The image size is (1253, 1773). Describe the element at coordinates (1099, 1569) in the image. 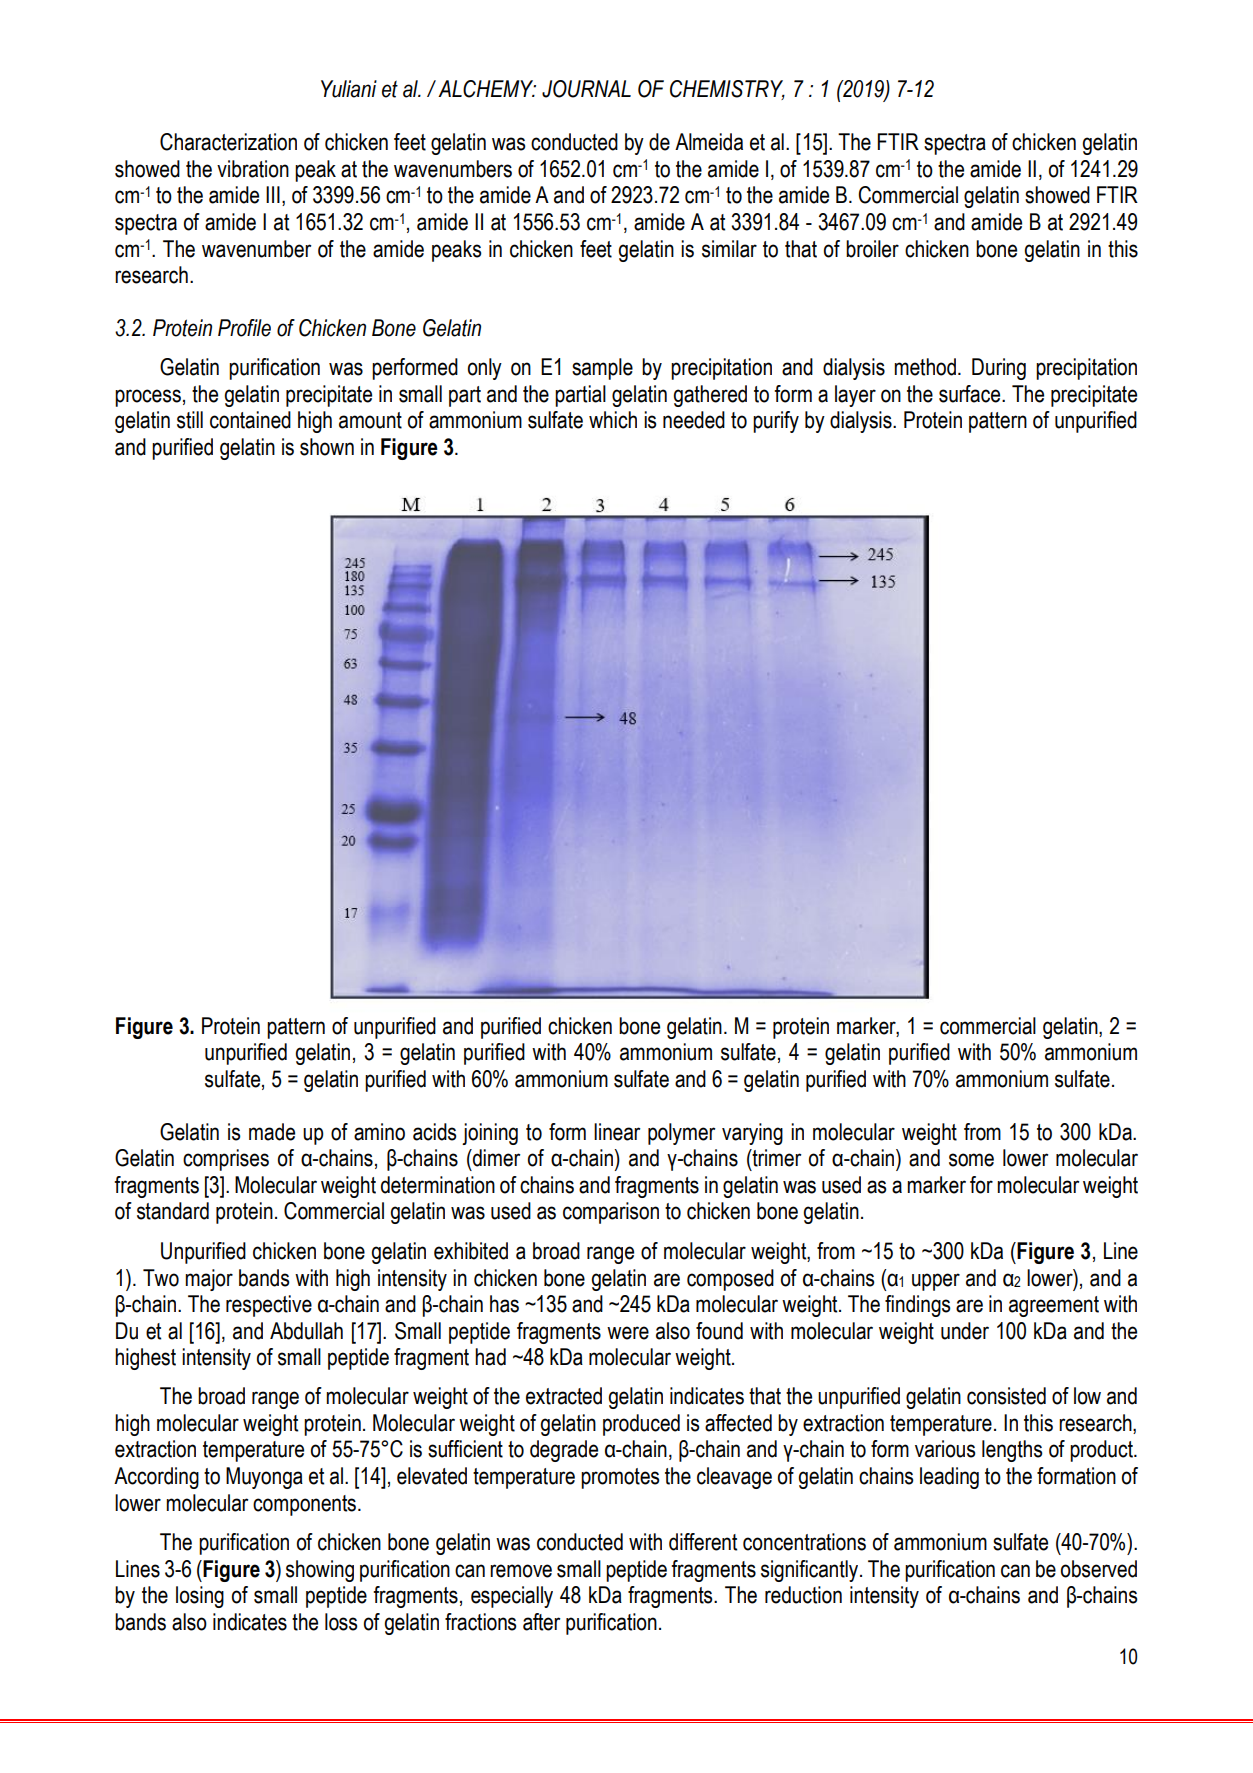

I see `observed` at that location.
